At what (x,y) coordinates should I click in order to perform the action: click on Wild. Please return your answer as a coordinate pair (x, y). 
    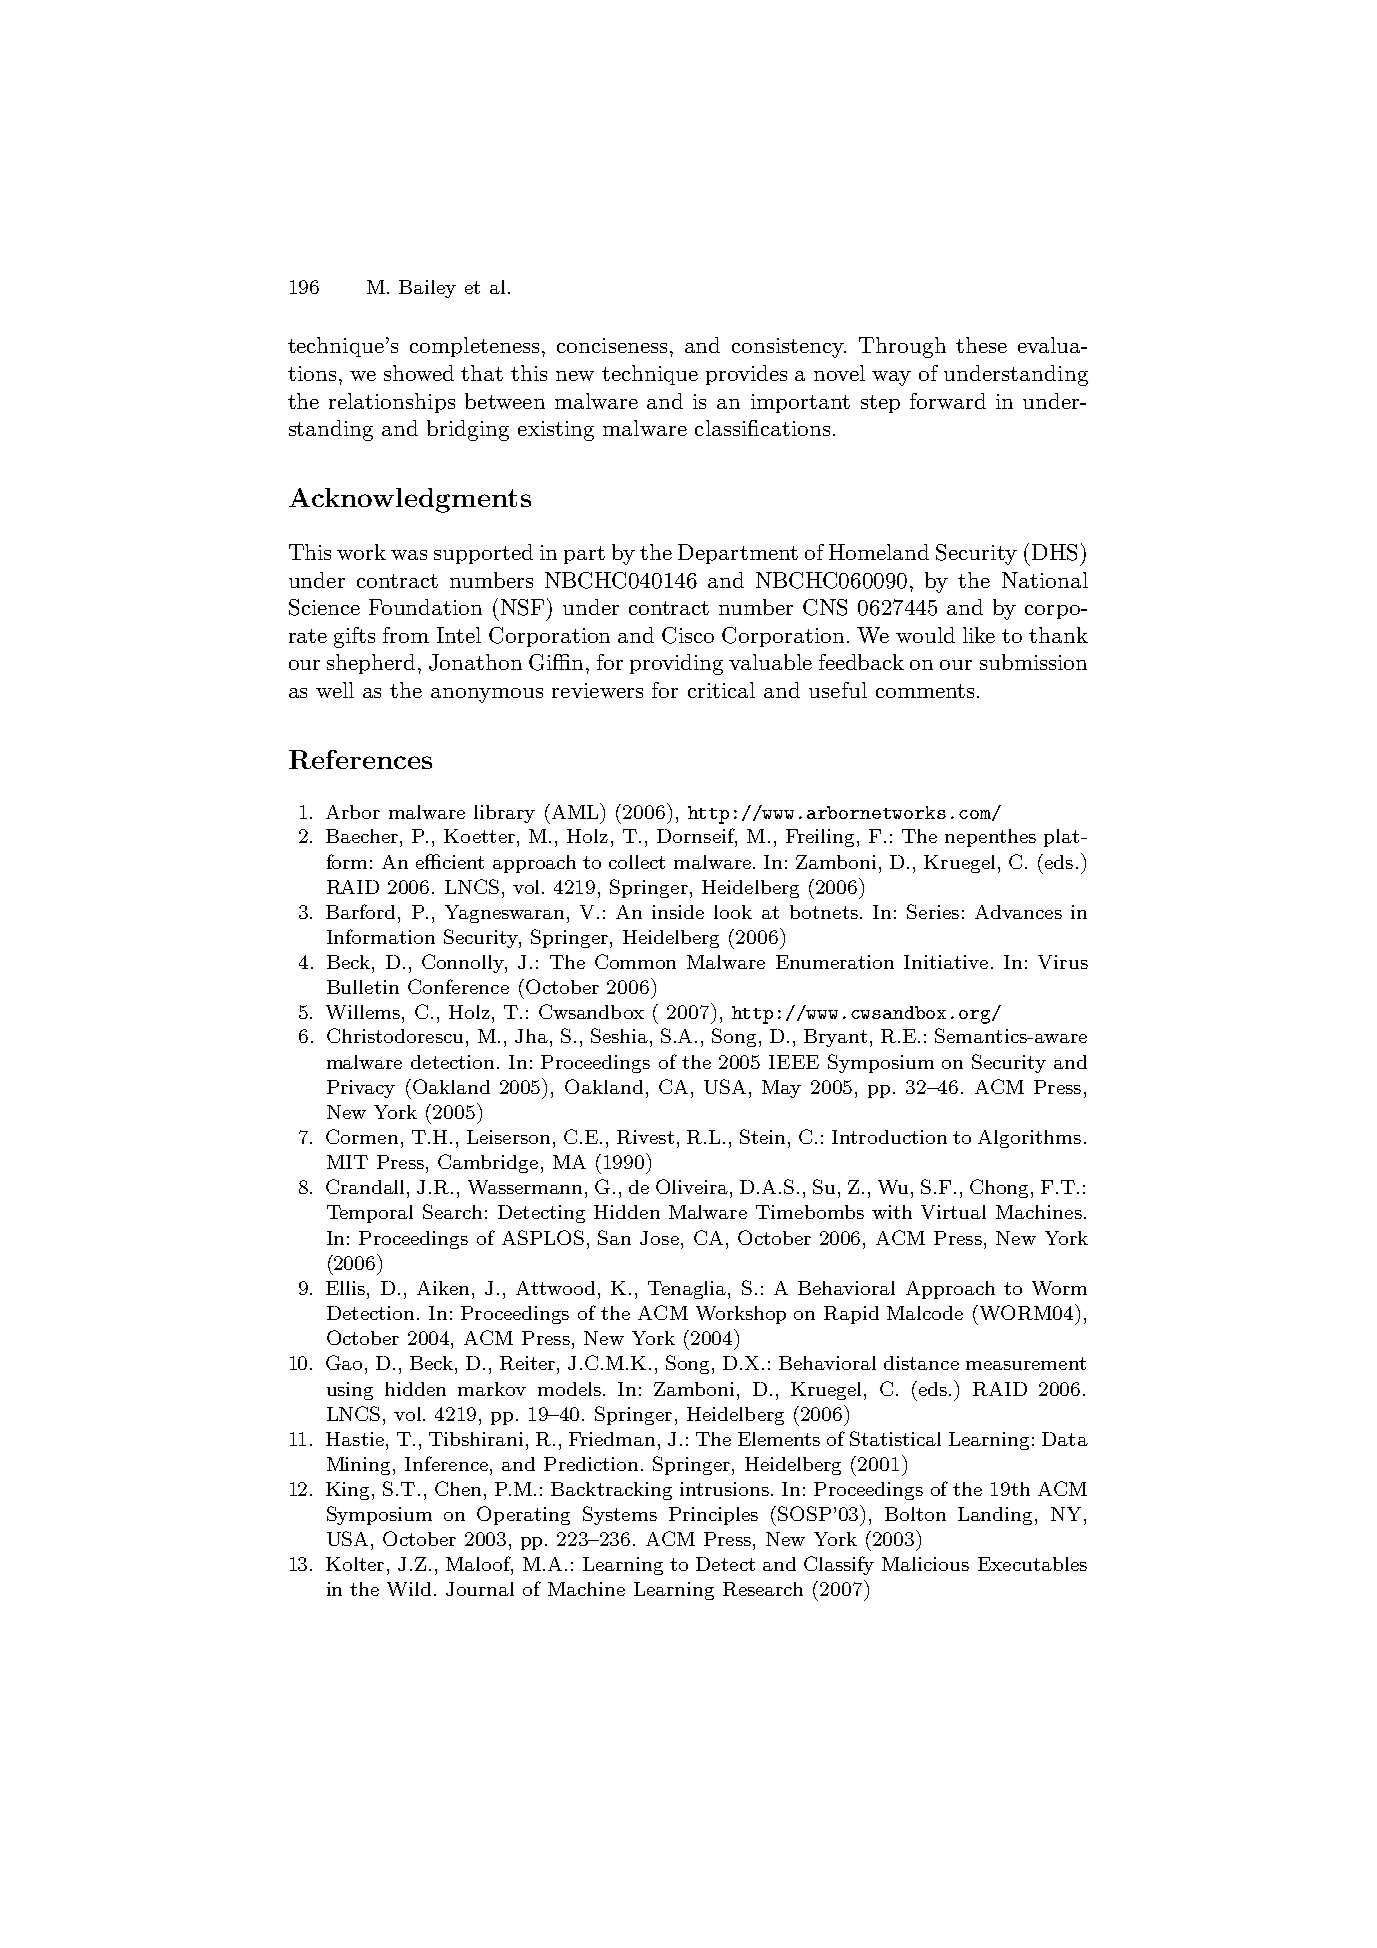
    Looking at the image, I should click on (409, 1589).
